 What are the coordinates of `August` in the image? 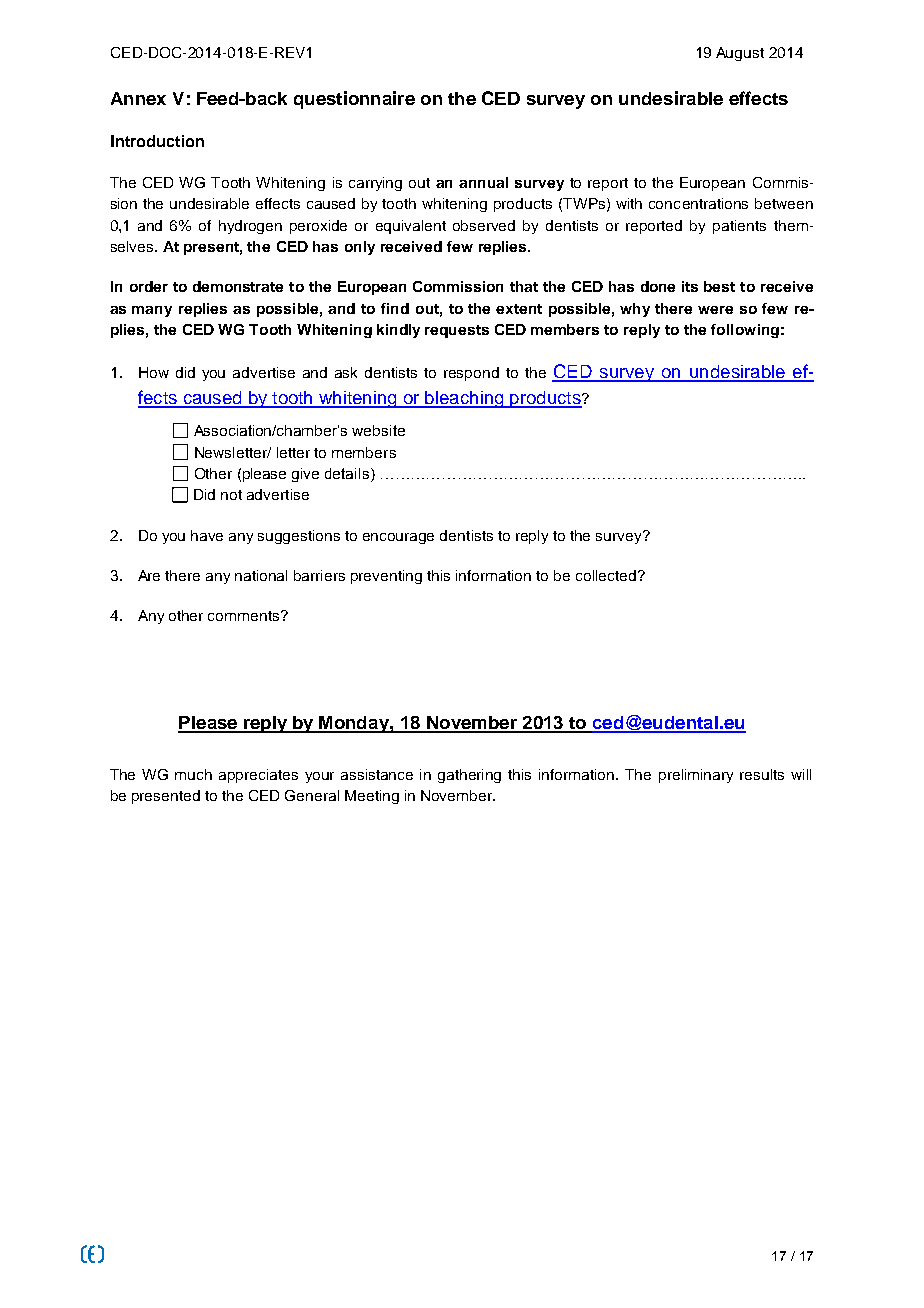 It's located at (740, 54).
